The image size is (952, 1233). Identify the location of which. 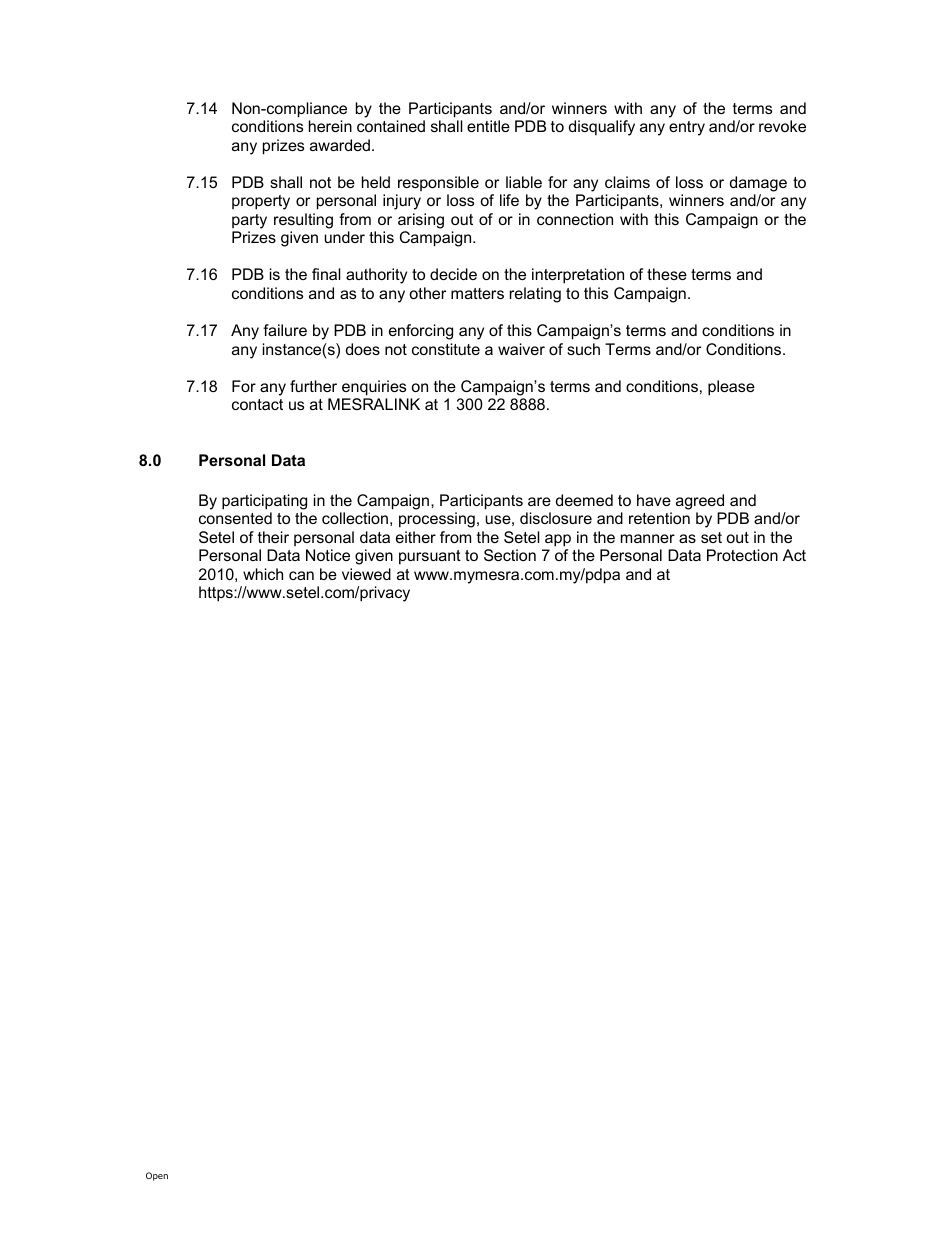
(263, 574).
